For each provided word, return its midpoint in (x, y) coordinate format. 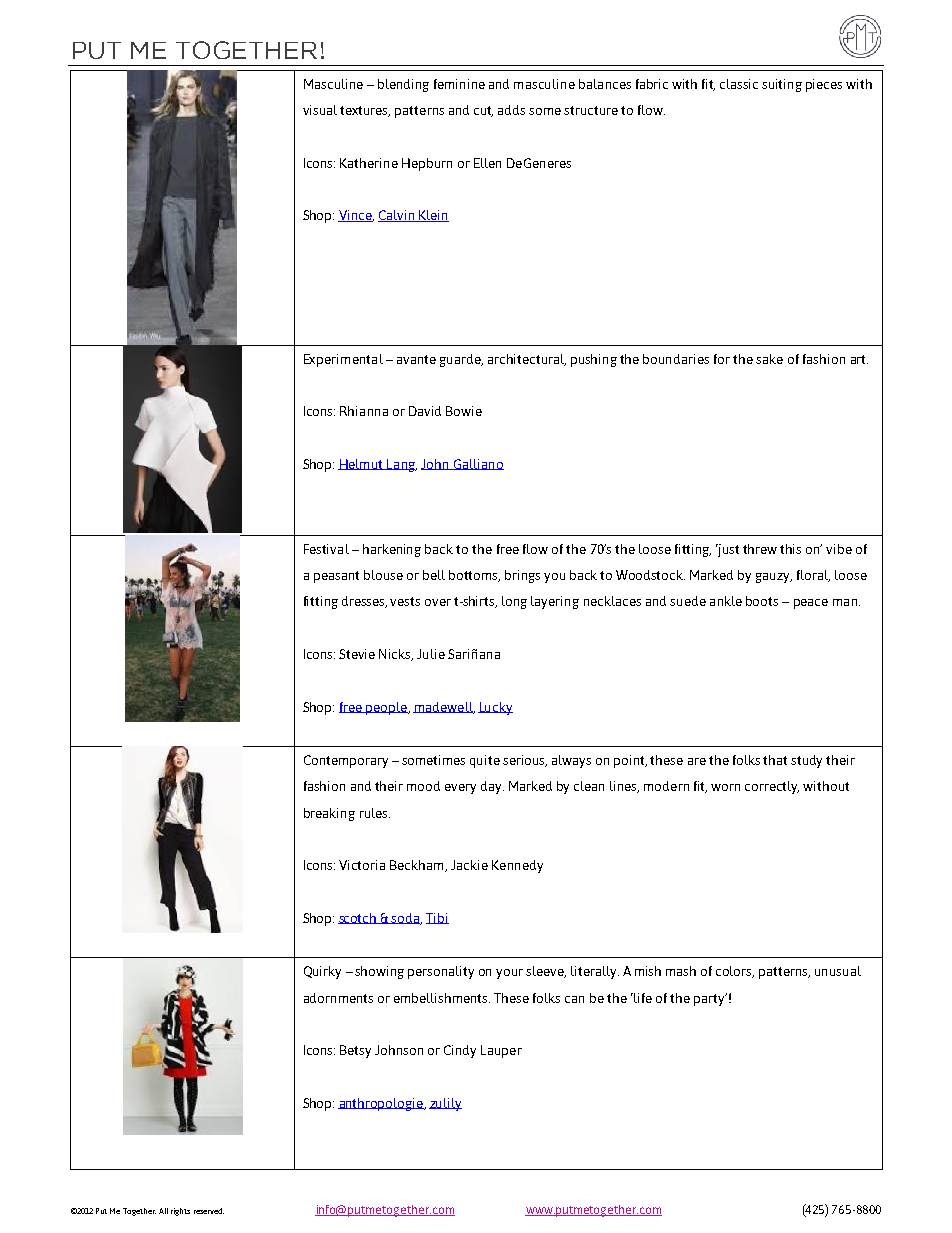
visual (320, 110)
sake (769, 359)
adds (511, 110)
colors (735, 972)
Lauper (501, 1051)
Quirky (322, 972)
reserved (209, 1211)
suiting (782, 85)
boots (762, 601)
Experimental (343, 360)
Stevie (357, 654)
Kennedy (517, 866)
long (514, 602)
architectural (527, 360)
